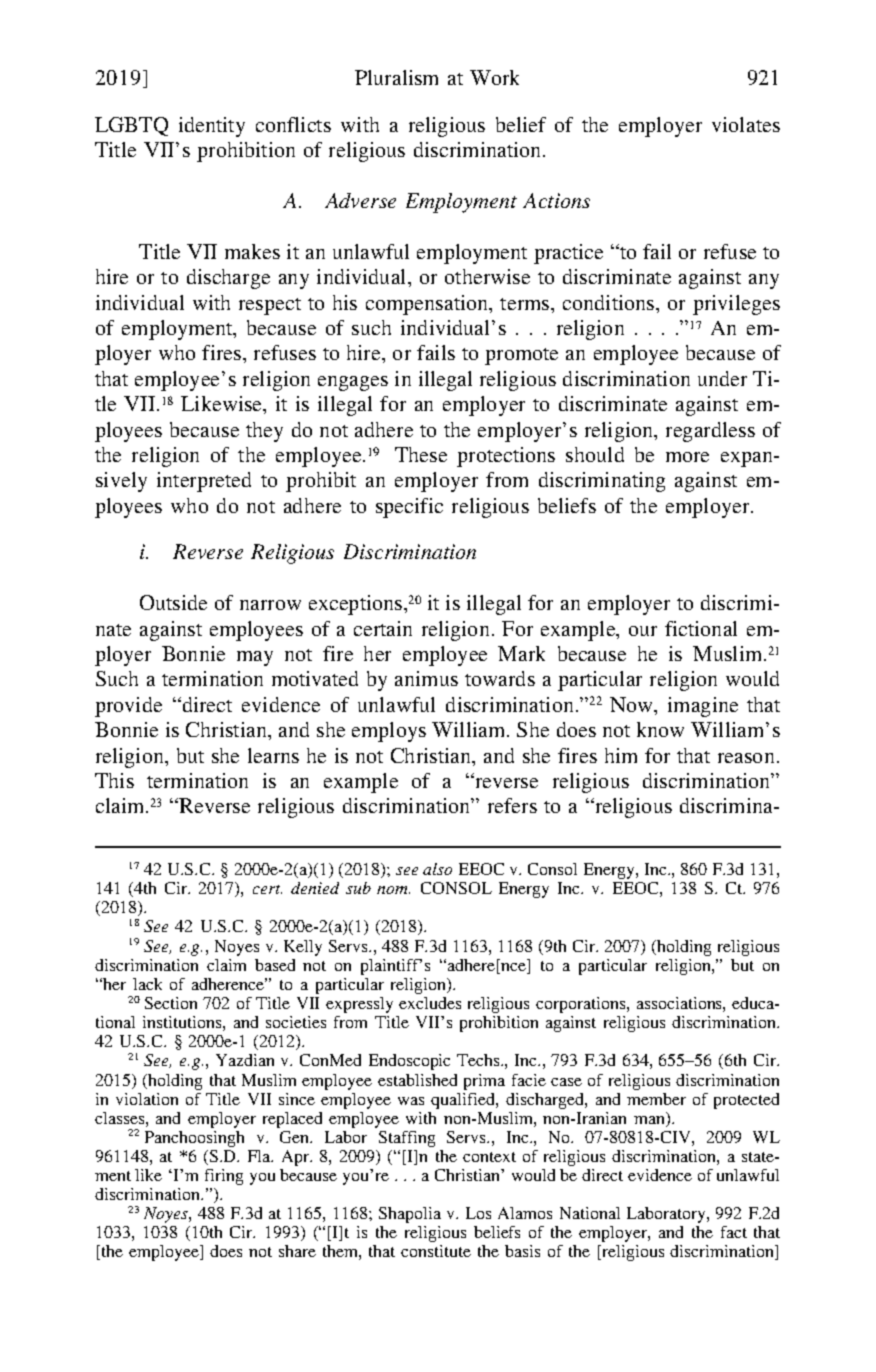  Describe the element at coordinates (212, 127) in the screenshot. I see `identity` at that location.
